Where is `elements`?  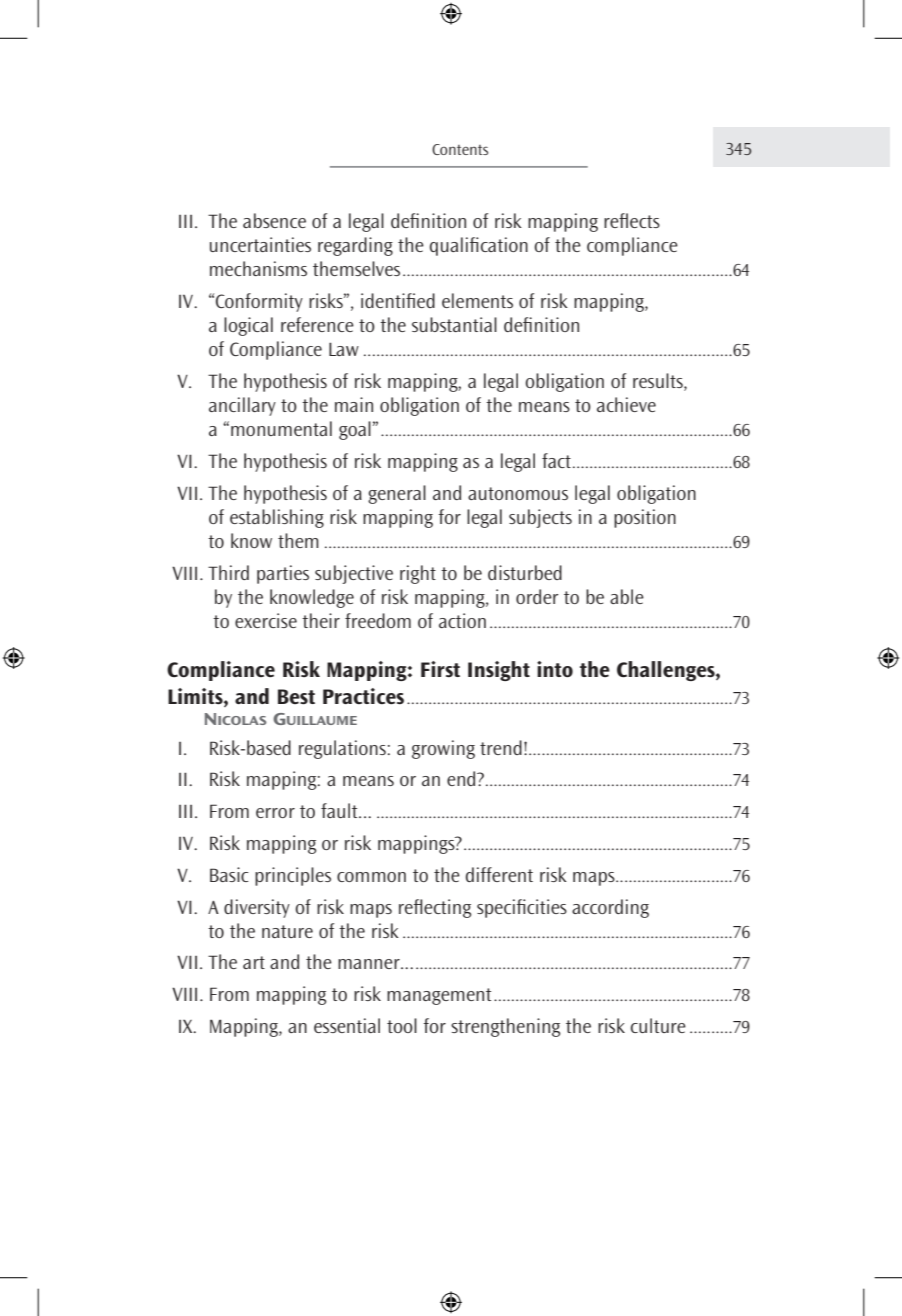
elements is located at coordinates (477, 300).
